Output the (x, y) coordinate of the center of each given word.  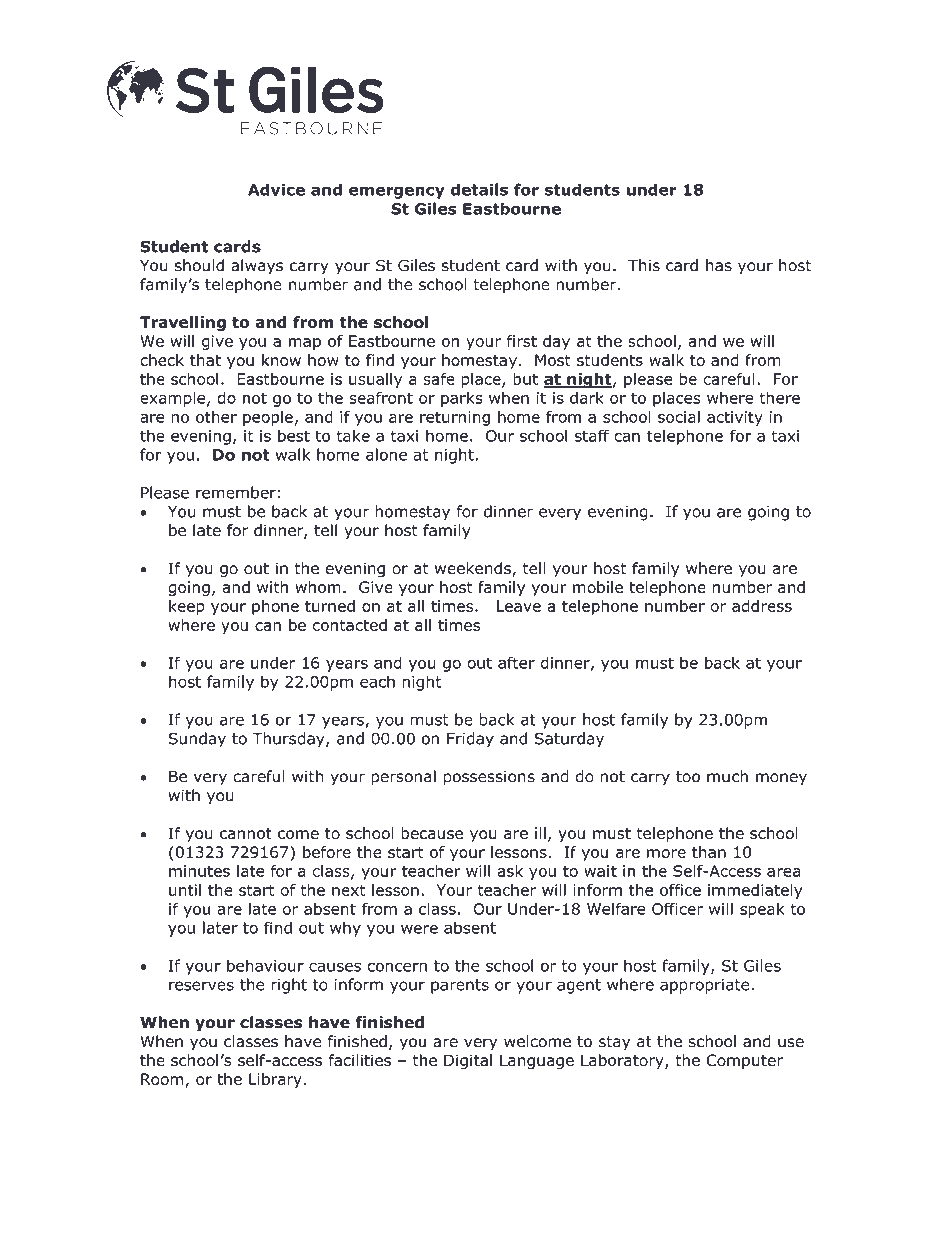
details (479, 189)
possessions (489, 778)
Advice (276, 189)
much (727, 776)
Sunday (197, 740)
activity (735, 418)
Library (275, 1080)
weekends (474, 569)
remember (236, 492)
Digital (468, 1062)
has (719, 265)
